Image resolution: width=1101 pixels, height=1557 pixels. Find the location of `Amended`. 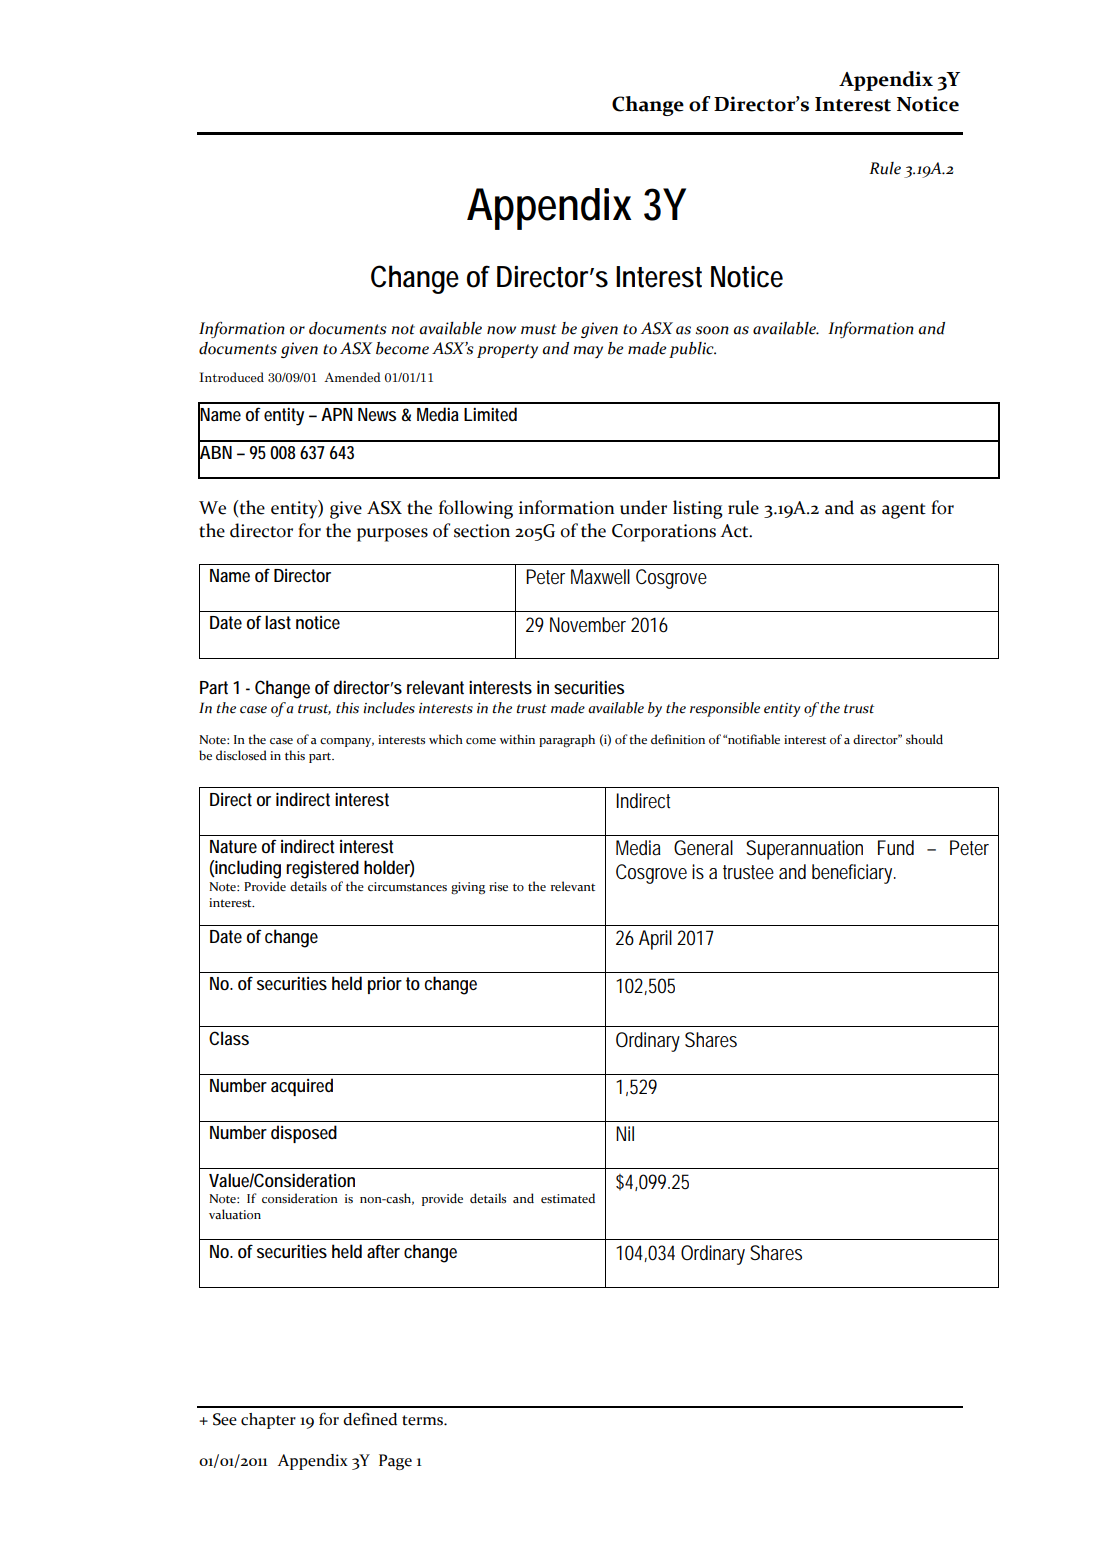

Amended is located at coordinates (352, 377).
